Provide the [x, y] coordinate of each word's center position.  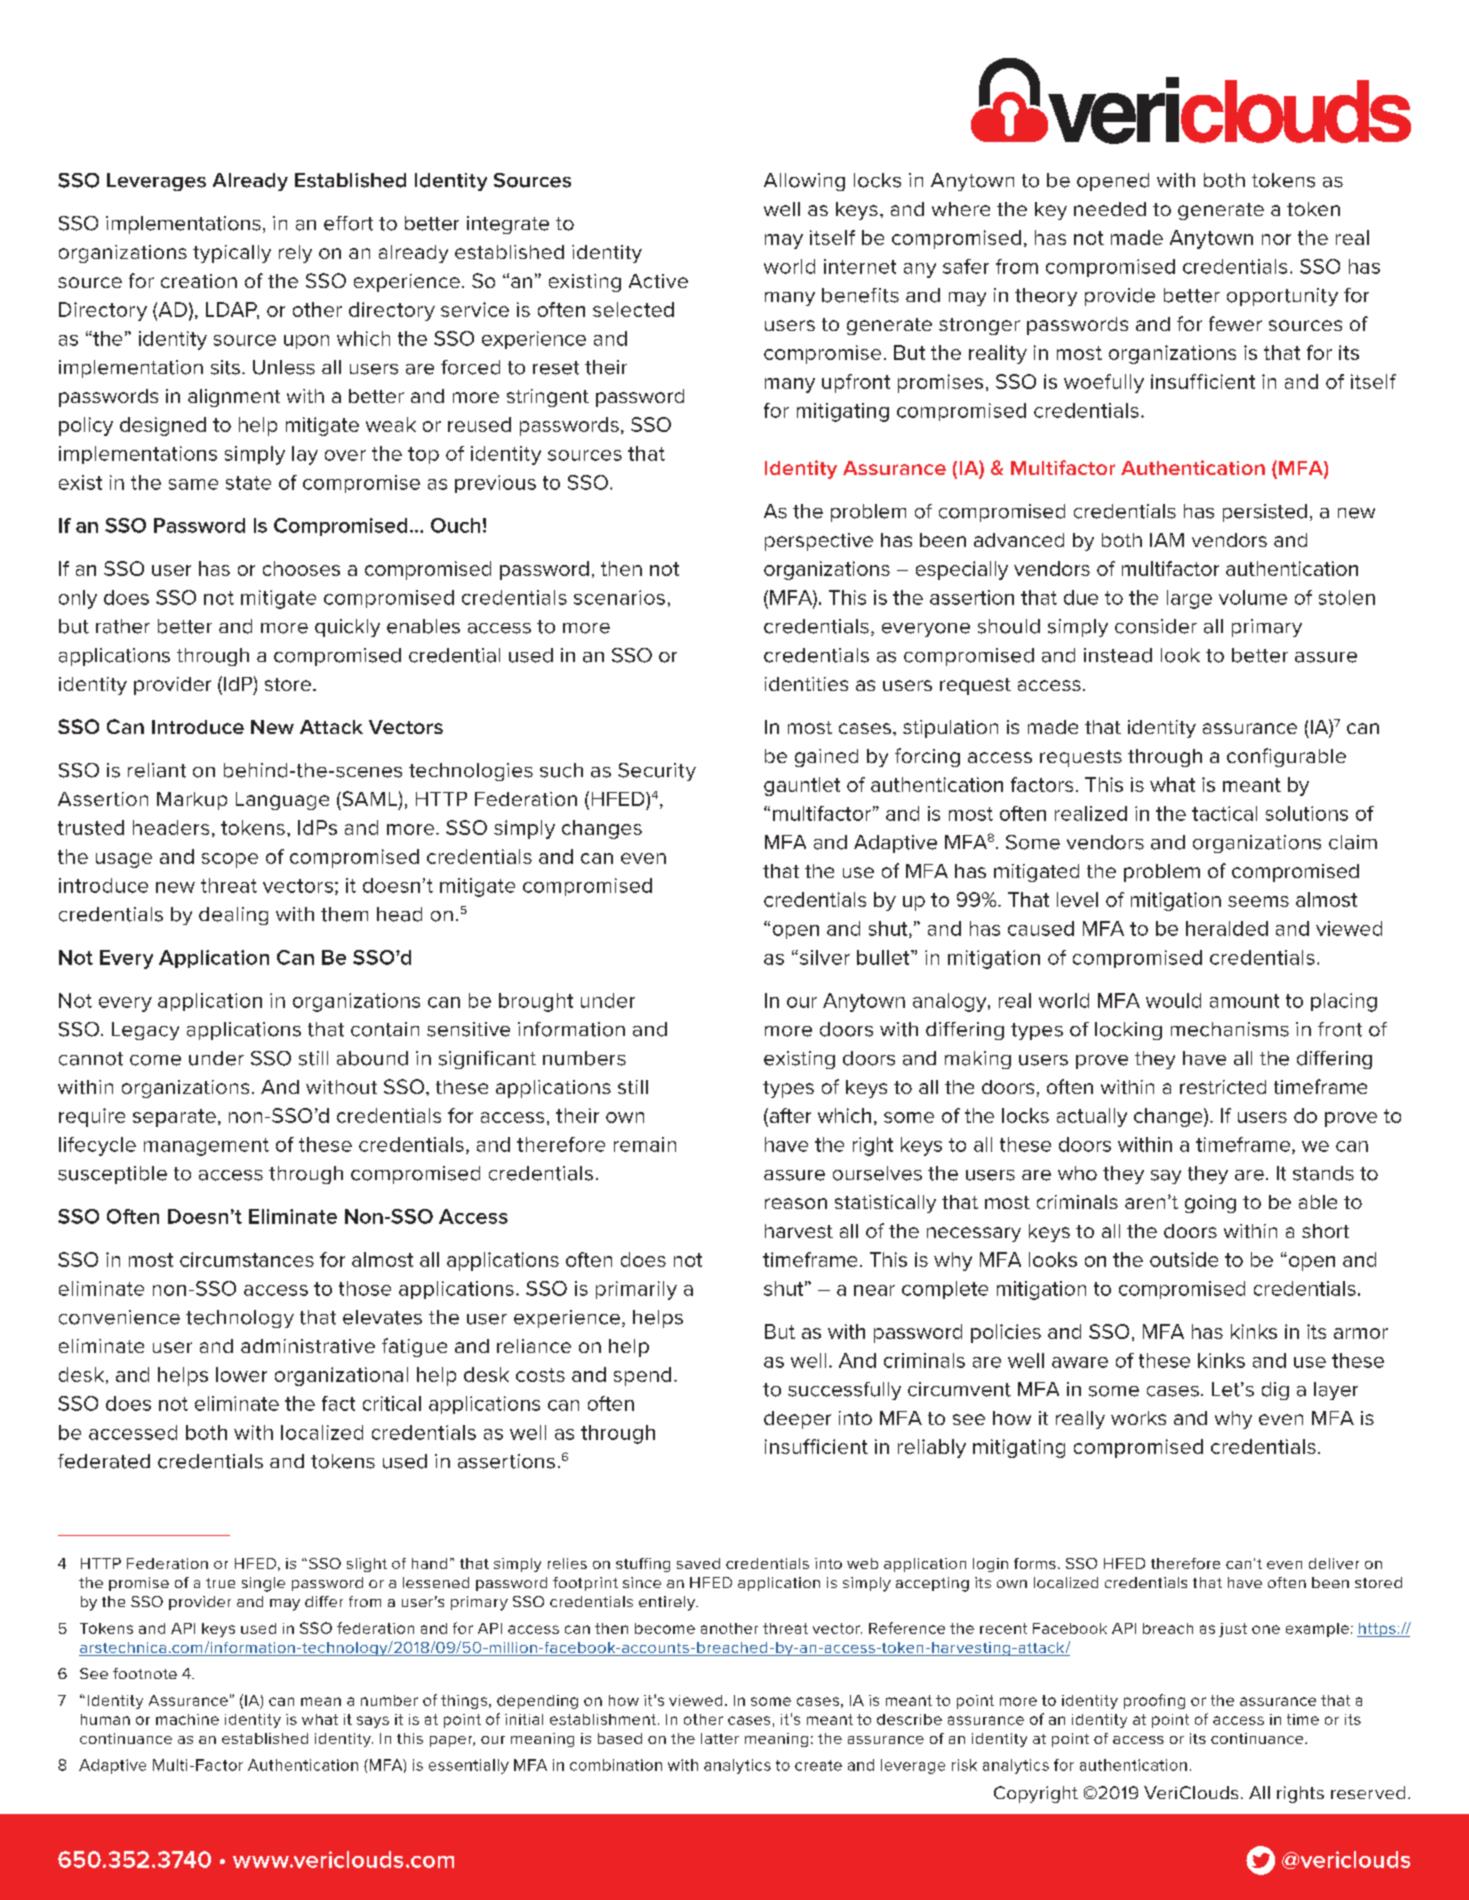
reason [796, 1203]
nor [1276, 239]
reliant [157, 770]
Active [658, 281]
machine [187, 1719]
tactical [1224, 813]
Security [657, 772]
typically [232, 254]
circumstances [247, 1259]
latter [720, 1738]
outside [1184, 1259]
